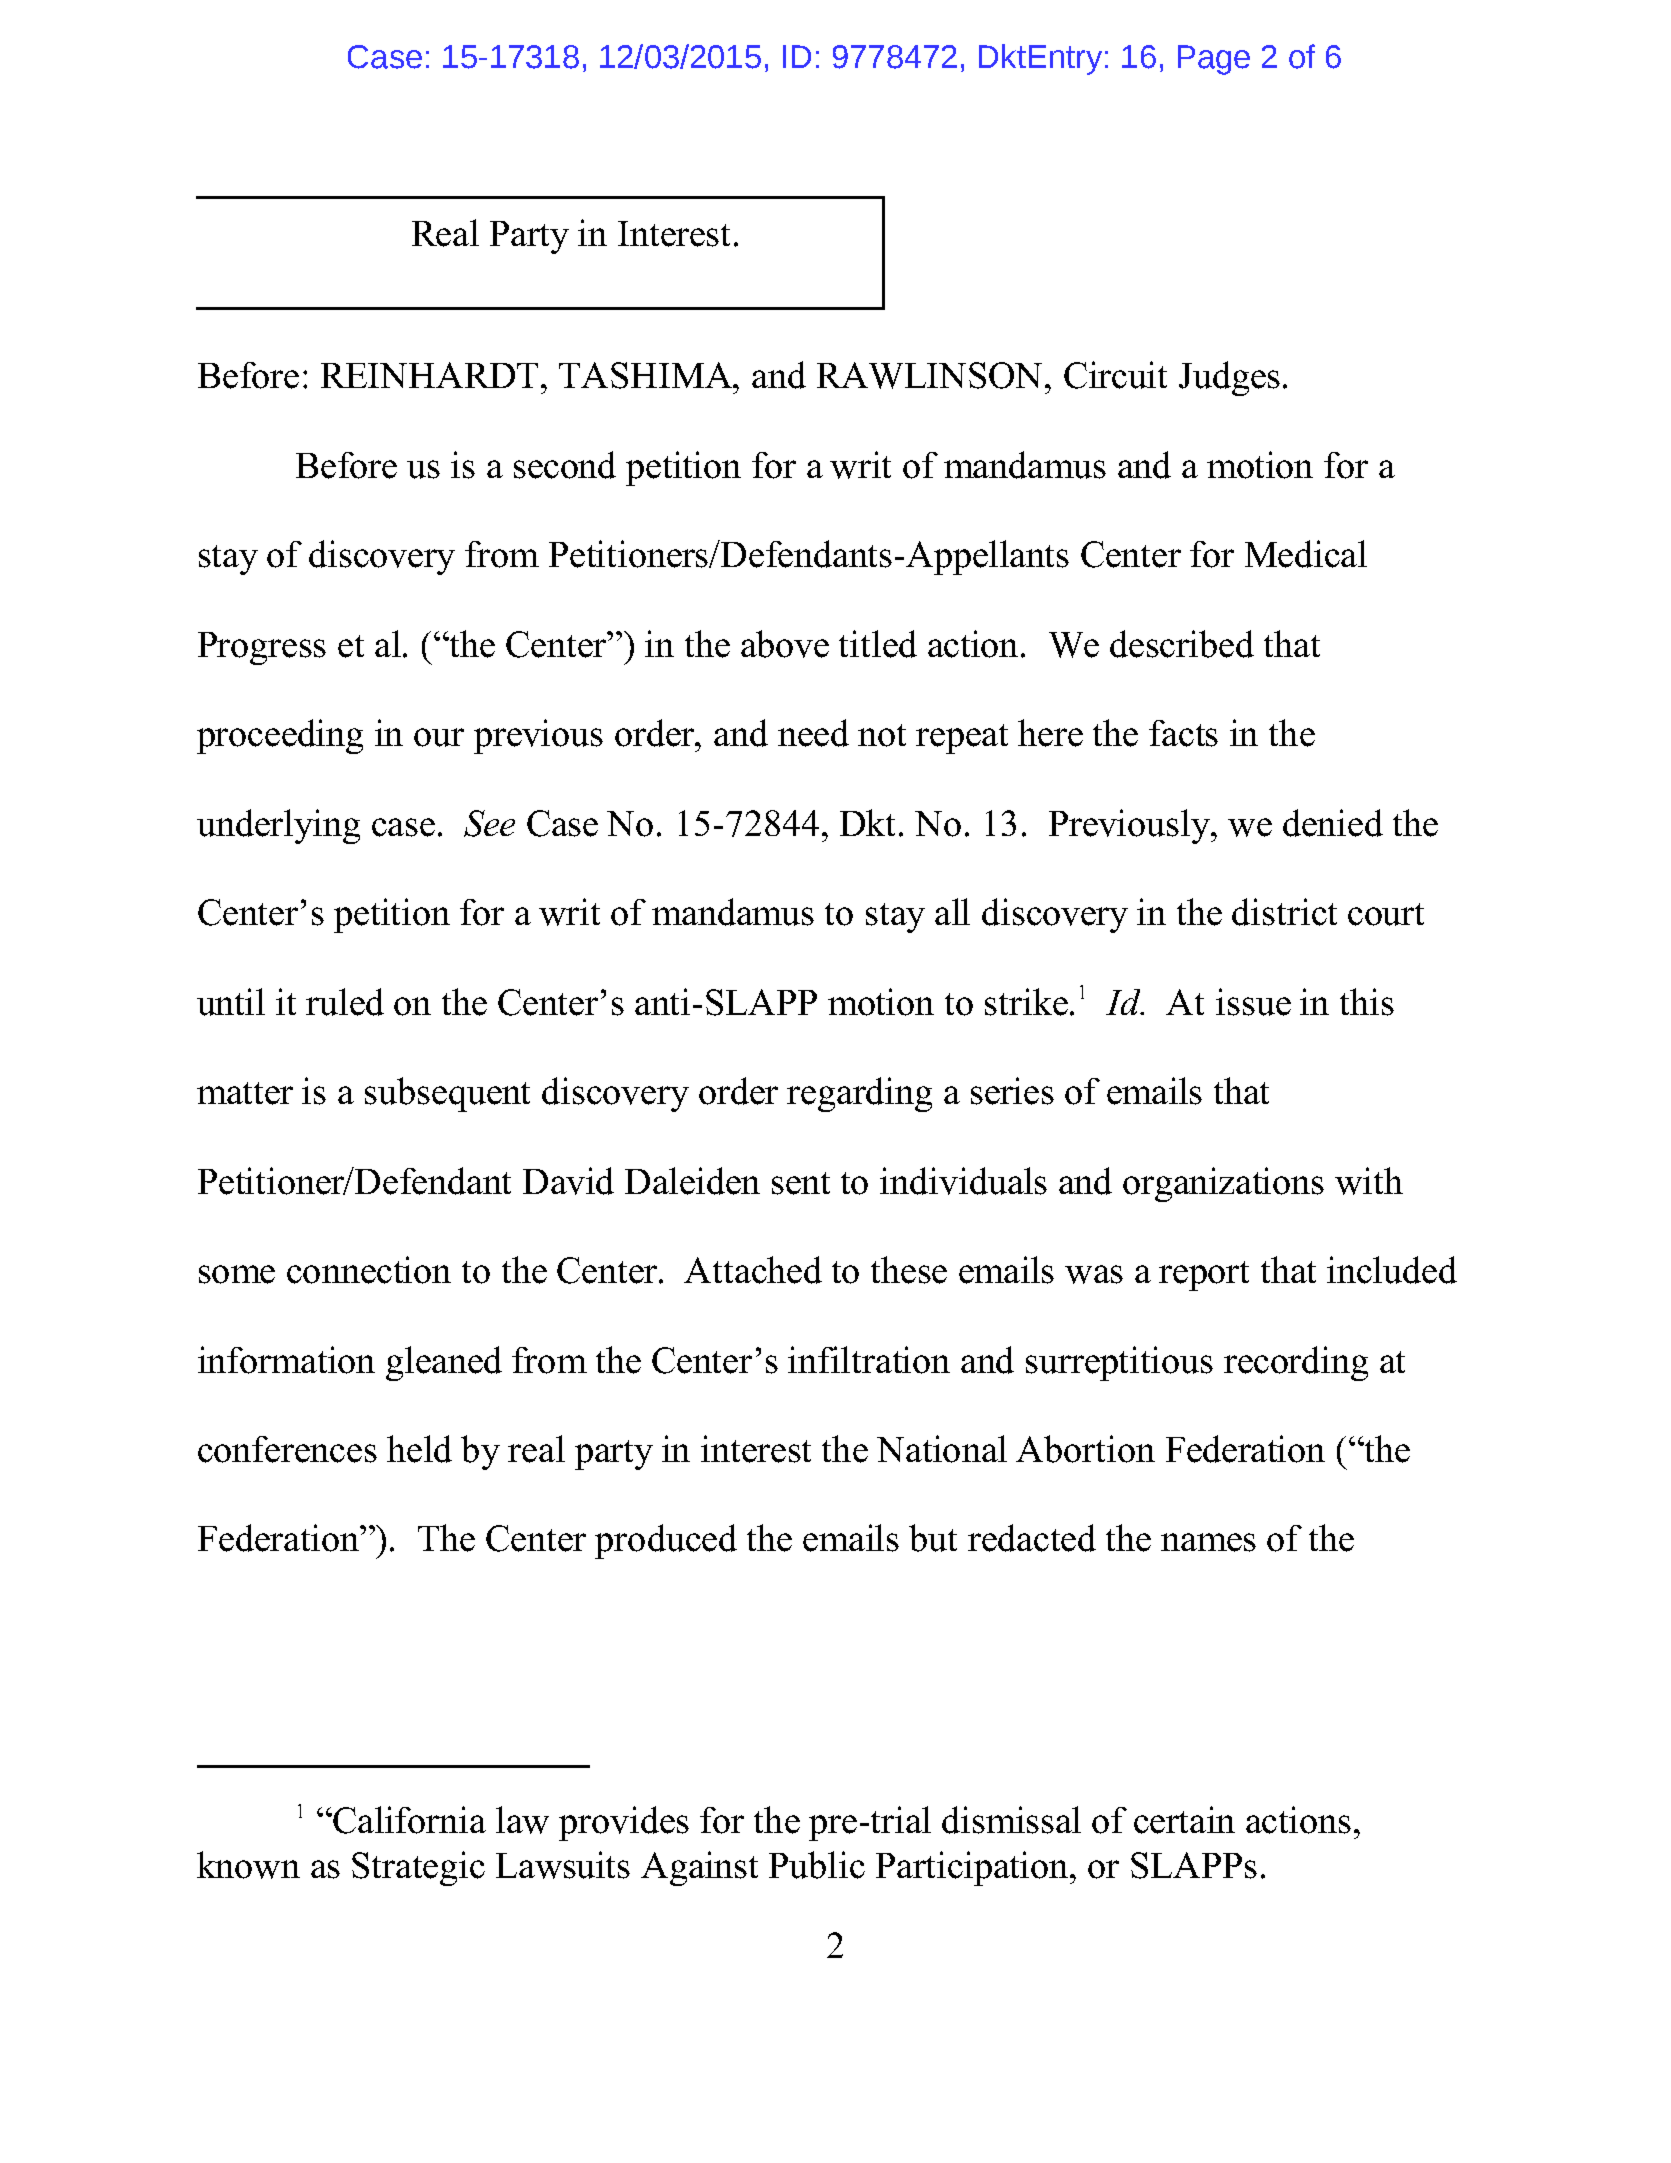 This document has width=1671, height=2163. What do you see at coordinates (1214, 60) in the document?
I see `Page` at bounding box center [1214, 60].
